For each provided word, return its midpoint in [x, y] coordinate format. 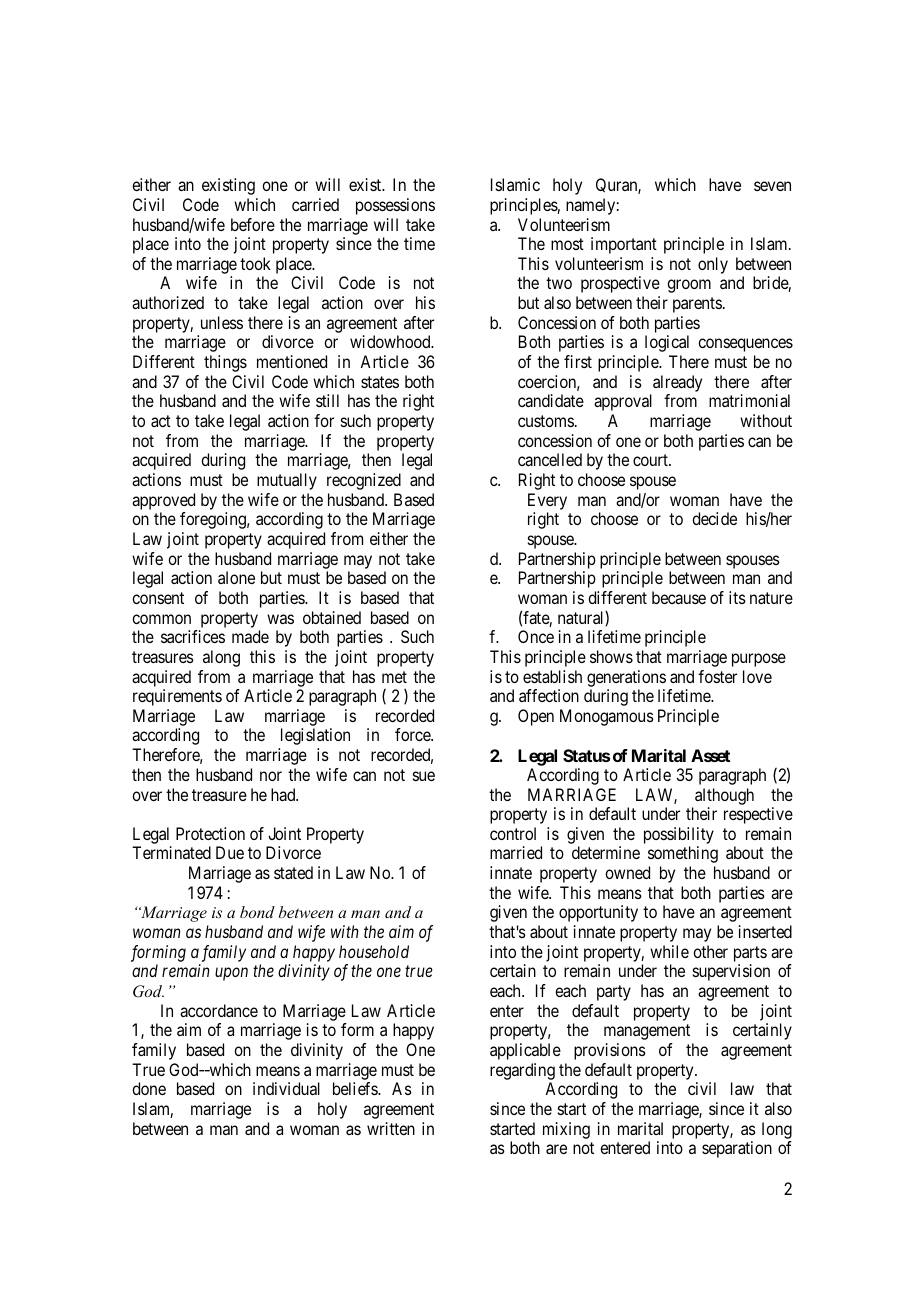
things [225, 363]
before [253, 224]
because [679, 597]
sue [424, 776]
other [710, 951]
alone [236, 577]
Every [547, 501]
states [380, 382]
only [713, 265]
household [374, 951]
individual [286, 1088]
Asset [710, 755]
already [677, 383]
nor [271, 776]
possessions [395, 206]
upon [231, 974]
